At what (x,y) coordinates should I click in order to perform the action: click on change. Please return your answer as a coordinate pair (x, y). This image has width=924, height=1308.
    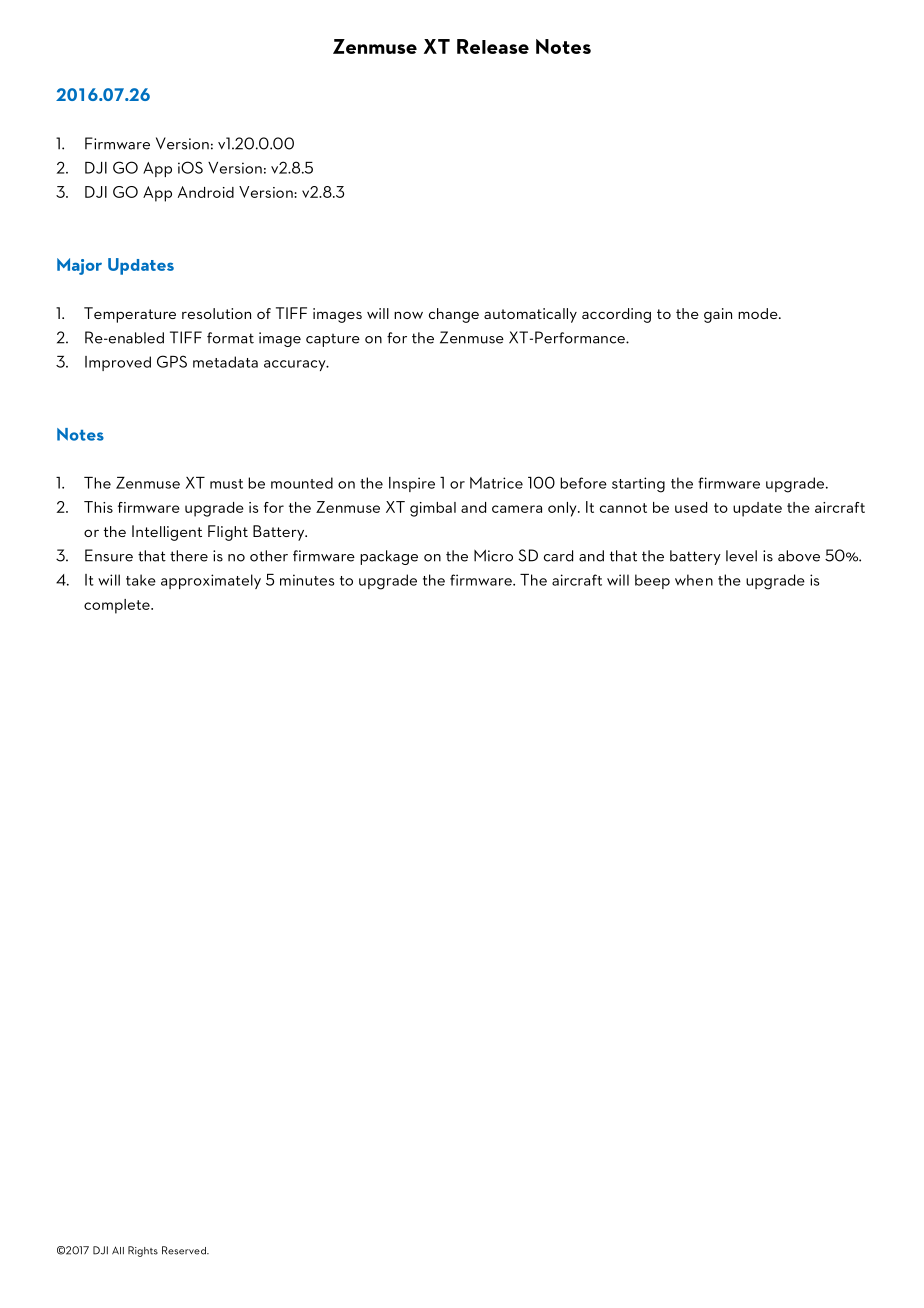
    Looking at the image, I should click on (454, 315).
